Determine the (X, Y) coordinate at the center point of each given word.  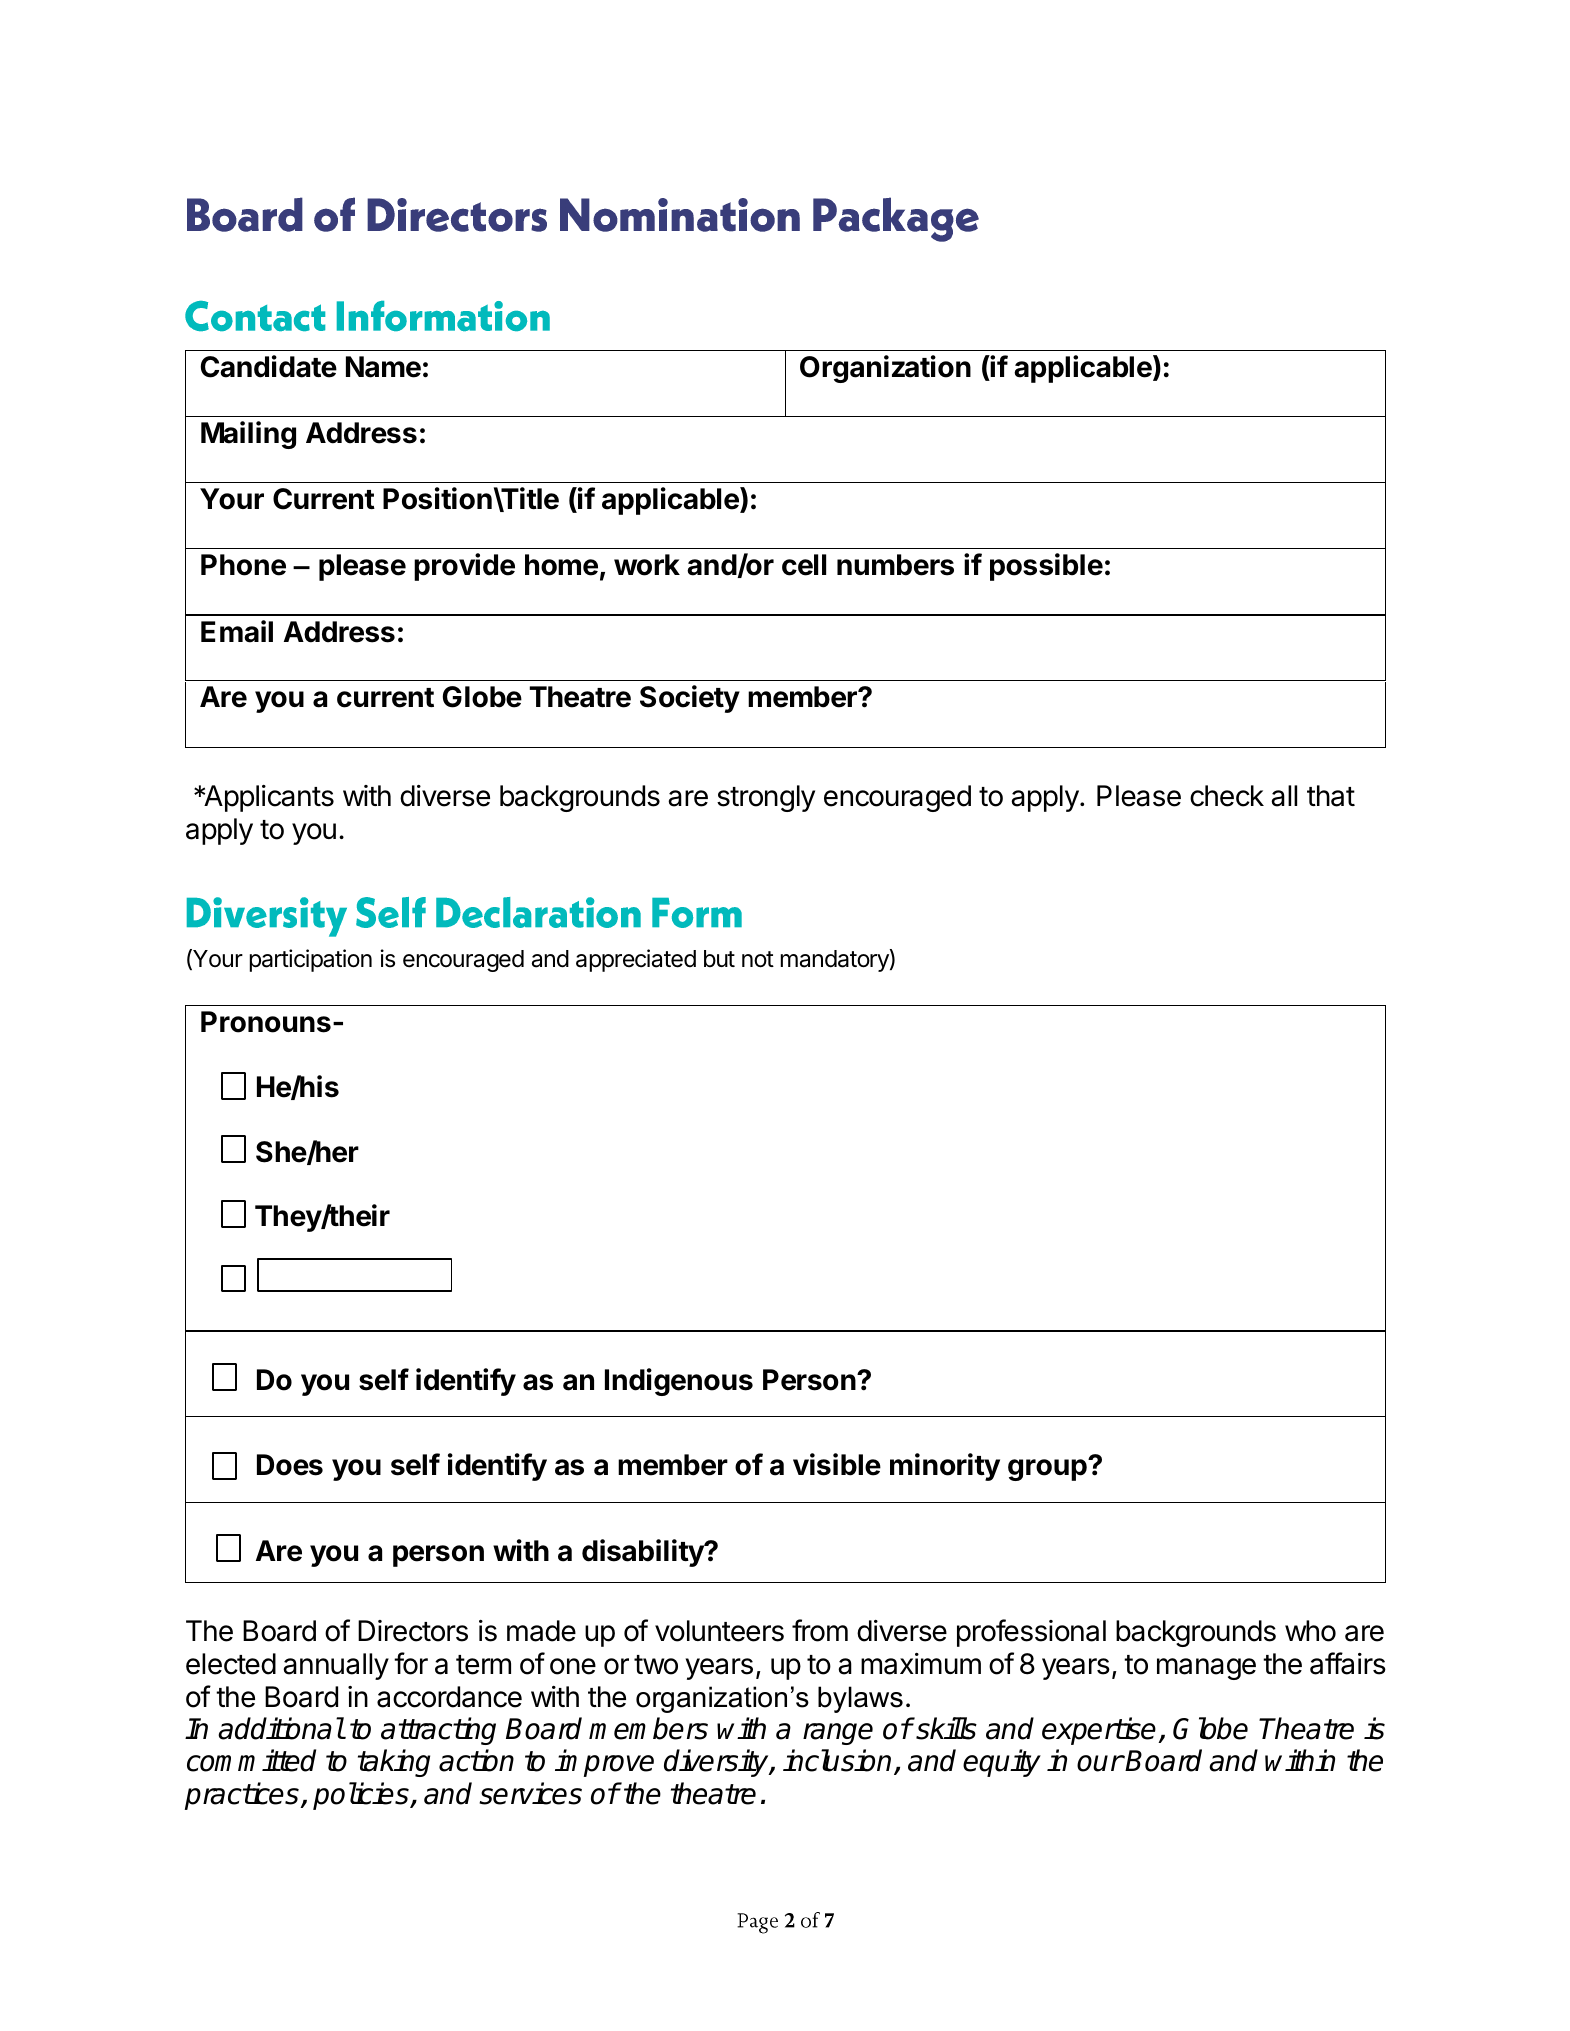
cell (804, 565)
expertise (1100, 1731)
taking (394, 1763)
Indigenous (679, 1382)
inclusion (839, 1762)
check (1227, 796)
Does (290, 1465)
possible (1046, 567)
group (1048, 1469)
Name (383, 367)
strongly (766, 798)
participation (311, 960)
